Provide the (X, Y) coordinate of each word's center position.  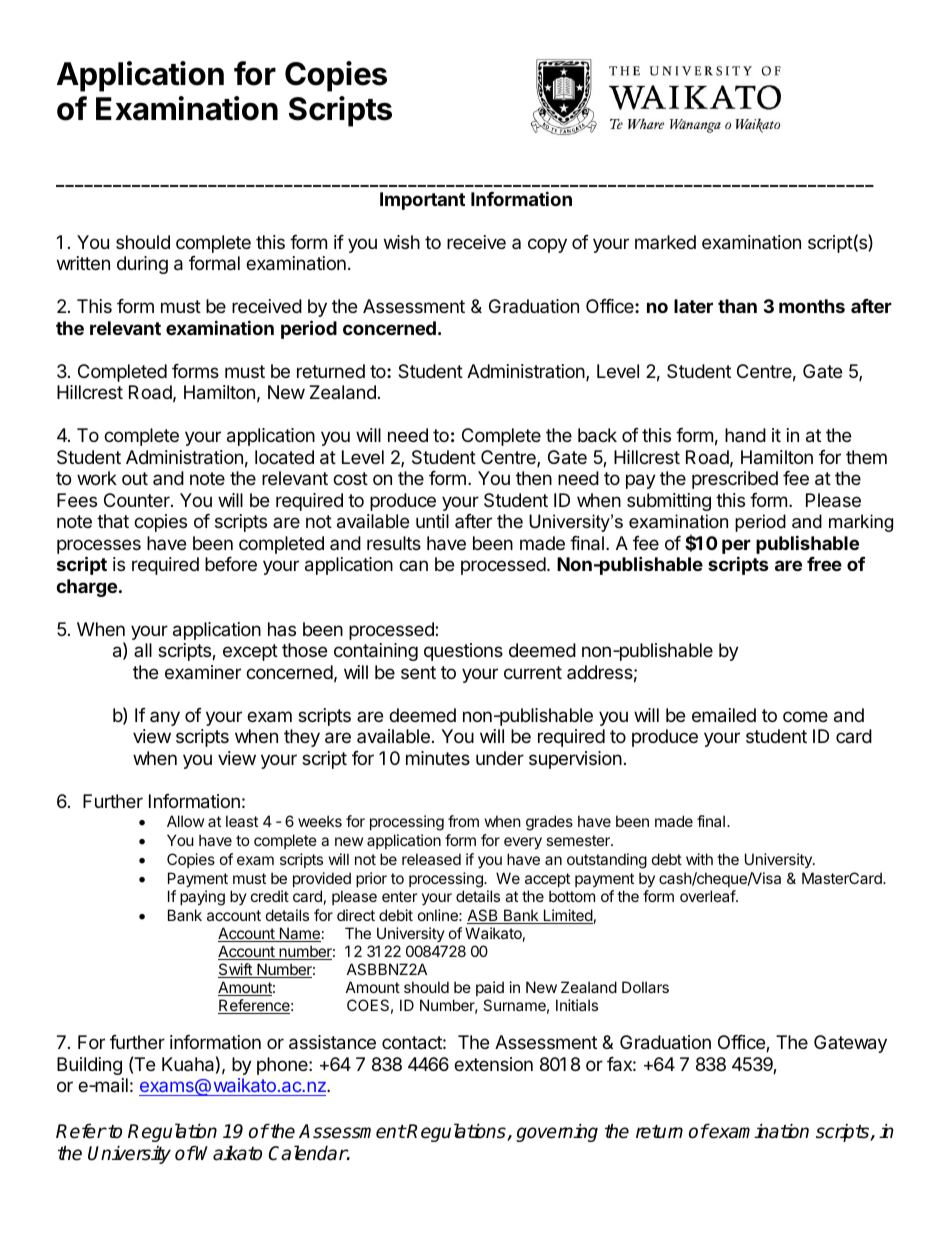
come (805, 716)
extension (493, 1064)
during (142, 265)
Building (89, 1066)
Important (422, 201)
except (250, 652)
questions (463, 652)
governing (557, 1132)
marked (665, 242)
